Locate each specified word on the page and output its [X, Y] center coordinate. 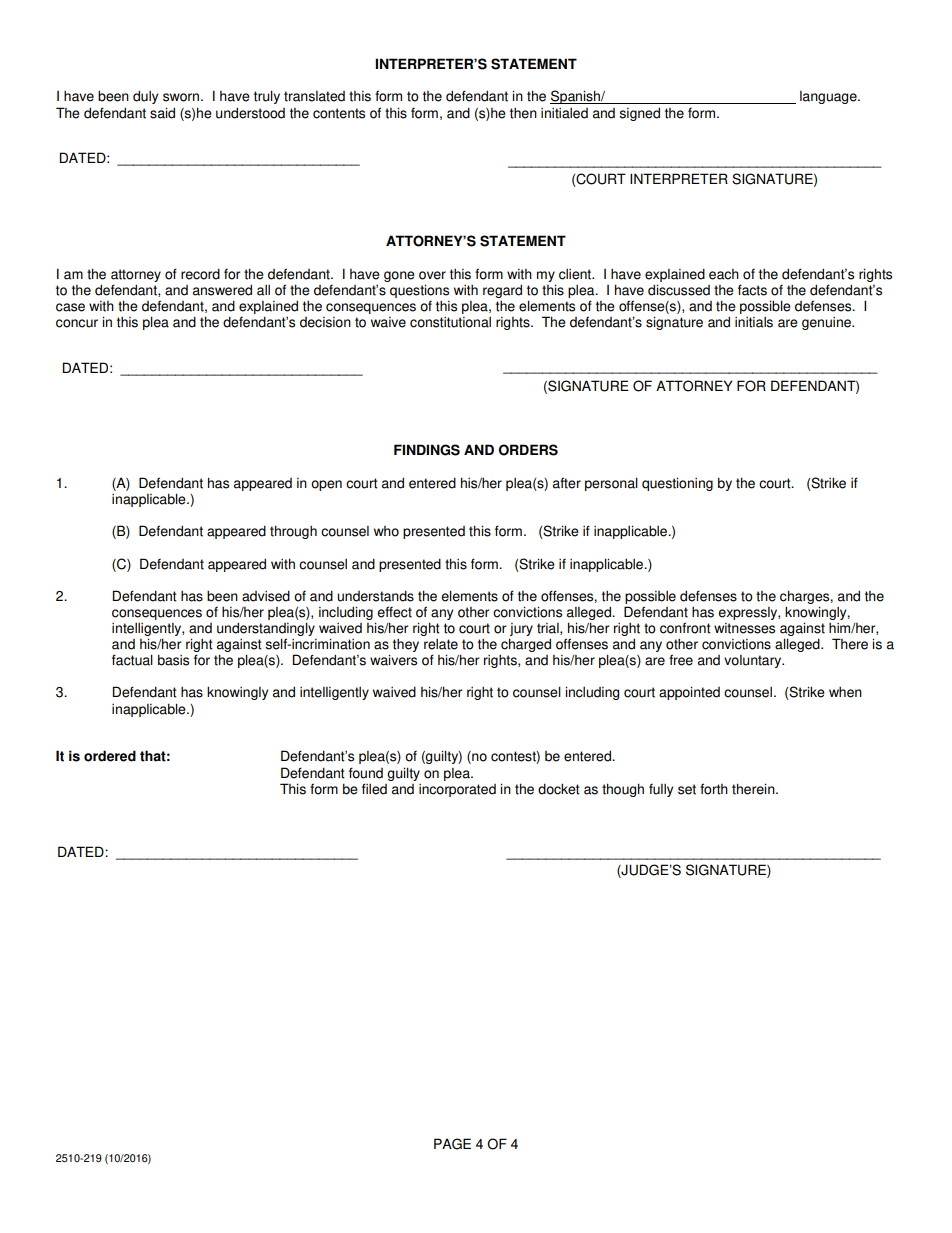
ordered [110, 756]
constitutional [450, 322]
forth [714, 789]
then [523, 113]
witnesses [744, 628]
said [162, 113]
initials [754, 322]
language [829, 97]
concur [77, 323]
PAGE [452, 1144]
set [687, 789]
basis [173, 660]
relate [441, 644]
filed [374, 789]
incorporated [457, 790]
